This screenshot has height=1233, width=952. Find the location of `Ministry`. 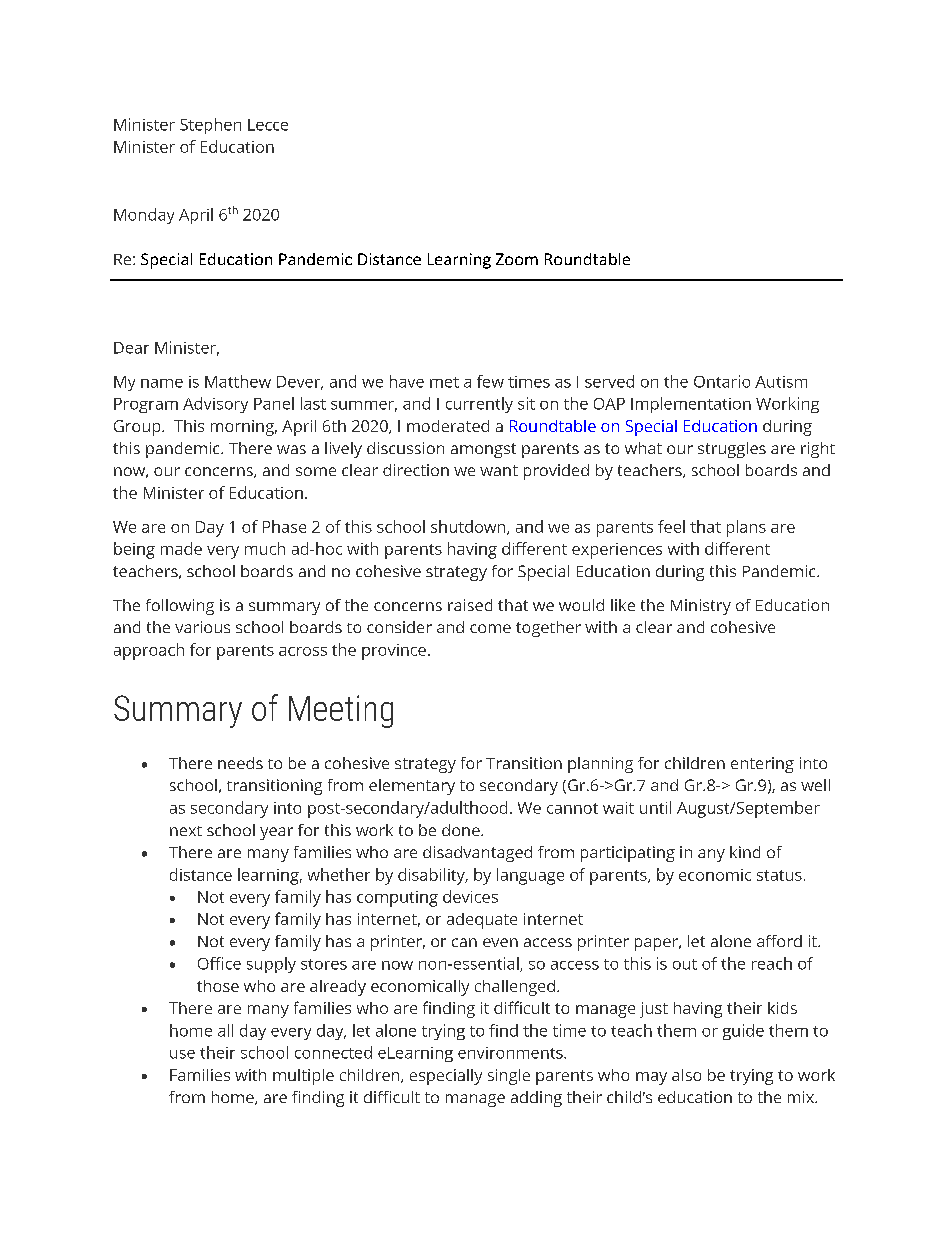

Ministry is located at coordinates (701, 607).
